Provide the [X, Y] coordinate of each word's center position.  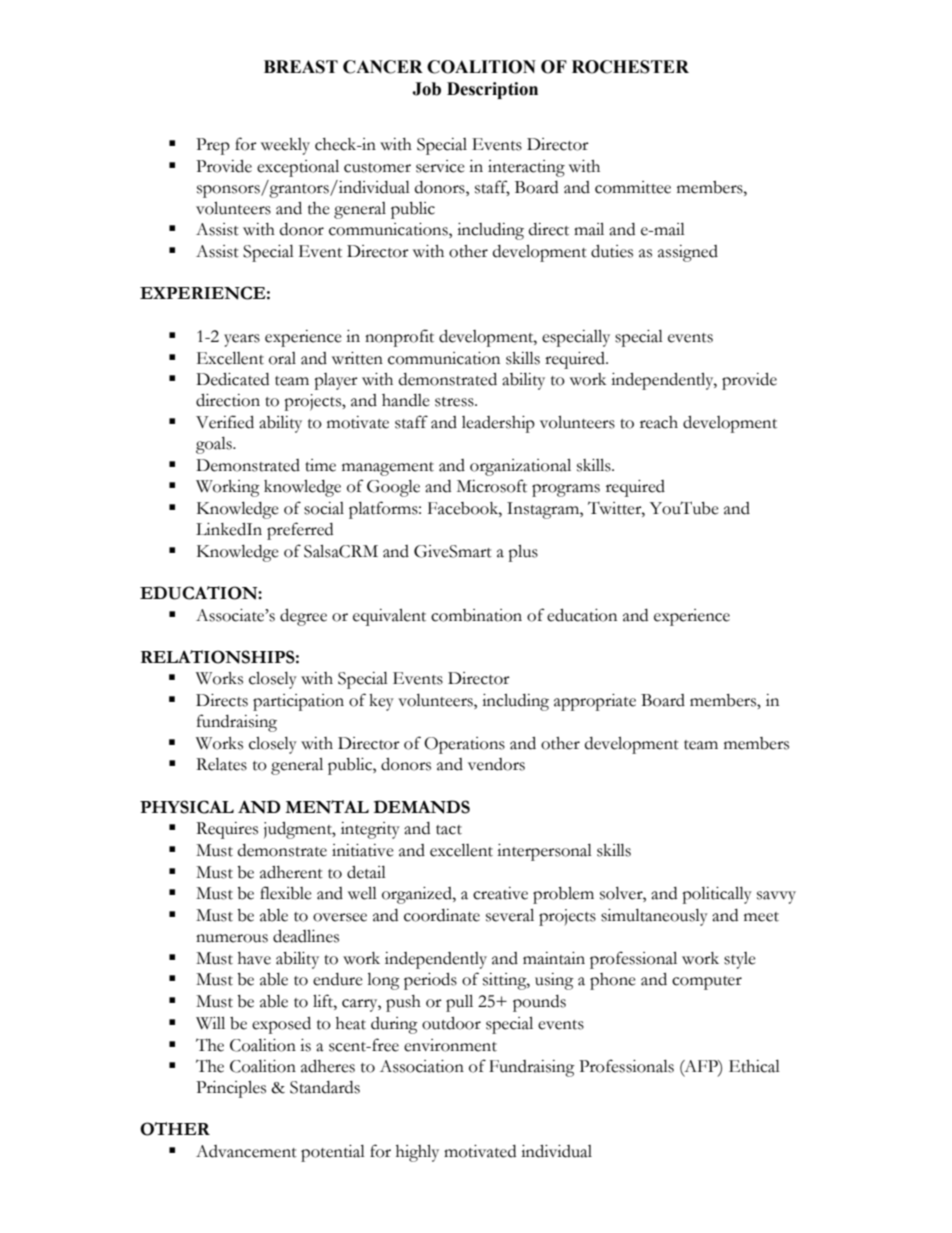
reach [659, 422]
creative [500, 893]
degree [303, 617]
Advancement [246, 1151]
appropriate [595, 702]
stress [455, 402]
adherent [291, 872]
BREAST [301, 67]
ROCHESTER [630, 67]
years [242, 340]
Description [492, 90]
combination [476, 615]
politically [717, 895]
